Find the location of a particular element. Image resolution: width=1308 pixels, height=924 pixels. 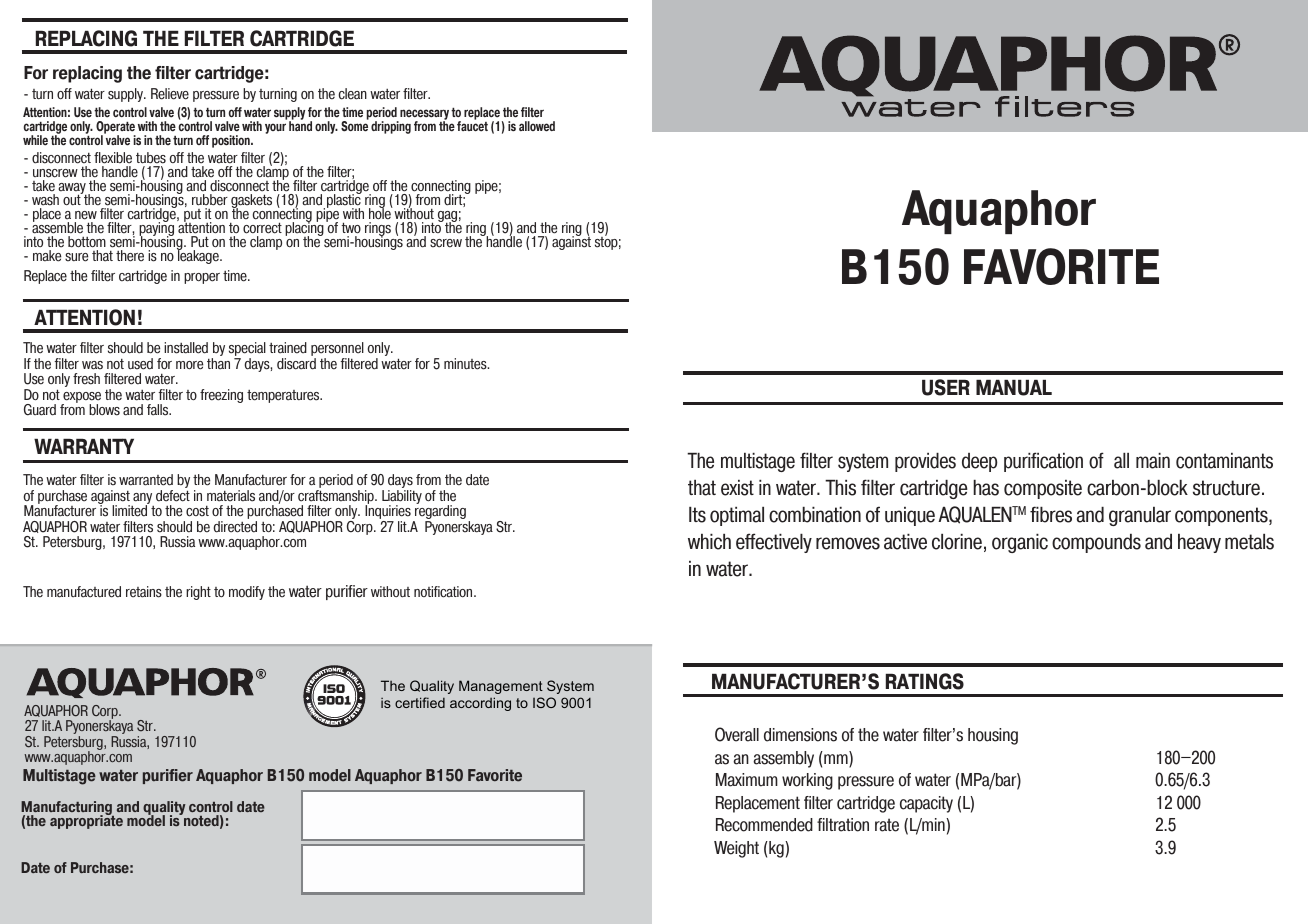

exist is located at coordinates (737, 488).
